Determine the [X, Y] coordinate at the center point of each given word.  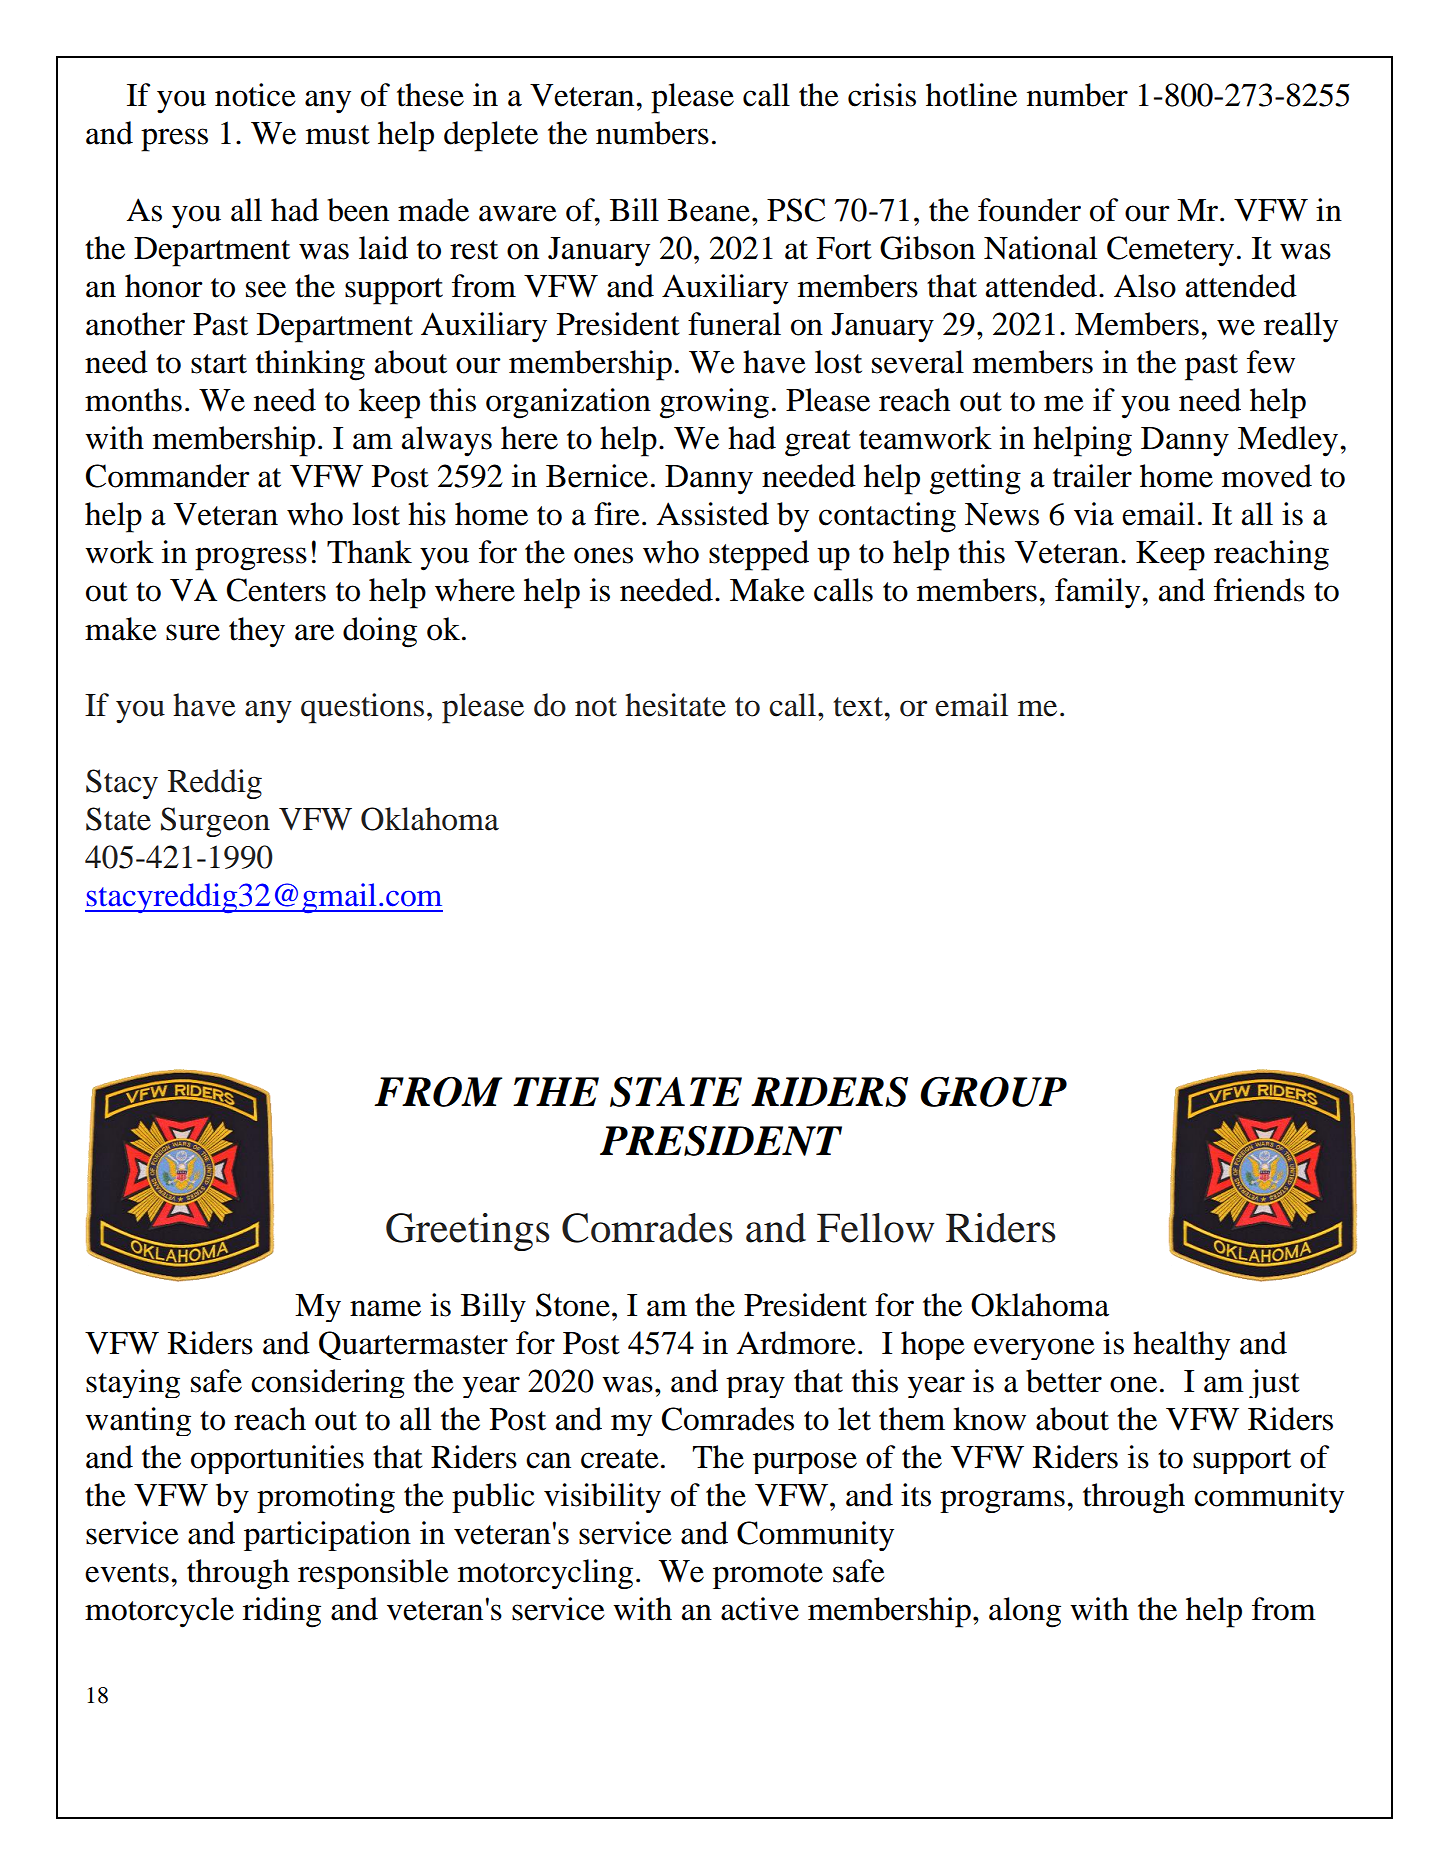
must [338, 135]
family [1099, 593]
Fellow [875, 1228]
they [257, 632]
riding [282, 1612]
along [1025, 1612]
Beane [710, 210]
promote [768, 1576]
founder [1029, 210]
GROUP [993, 1091]
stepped [759, 555]
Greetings [468, 1232]
